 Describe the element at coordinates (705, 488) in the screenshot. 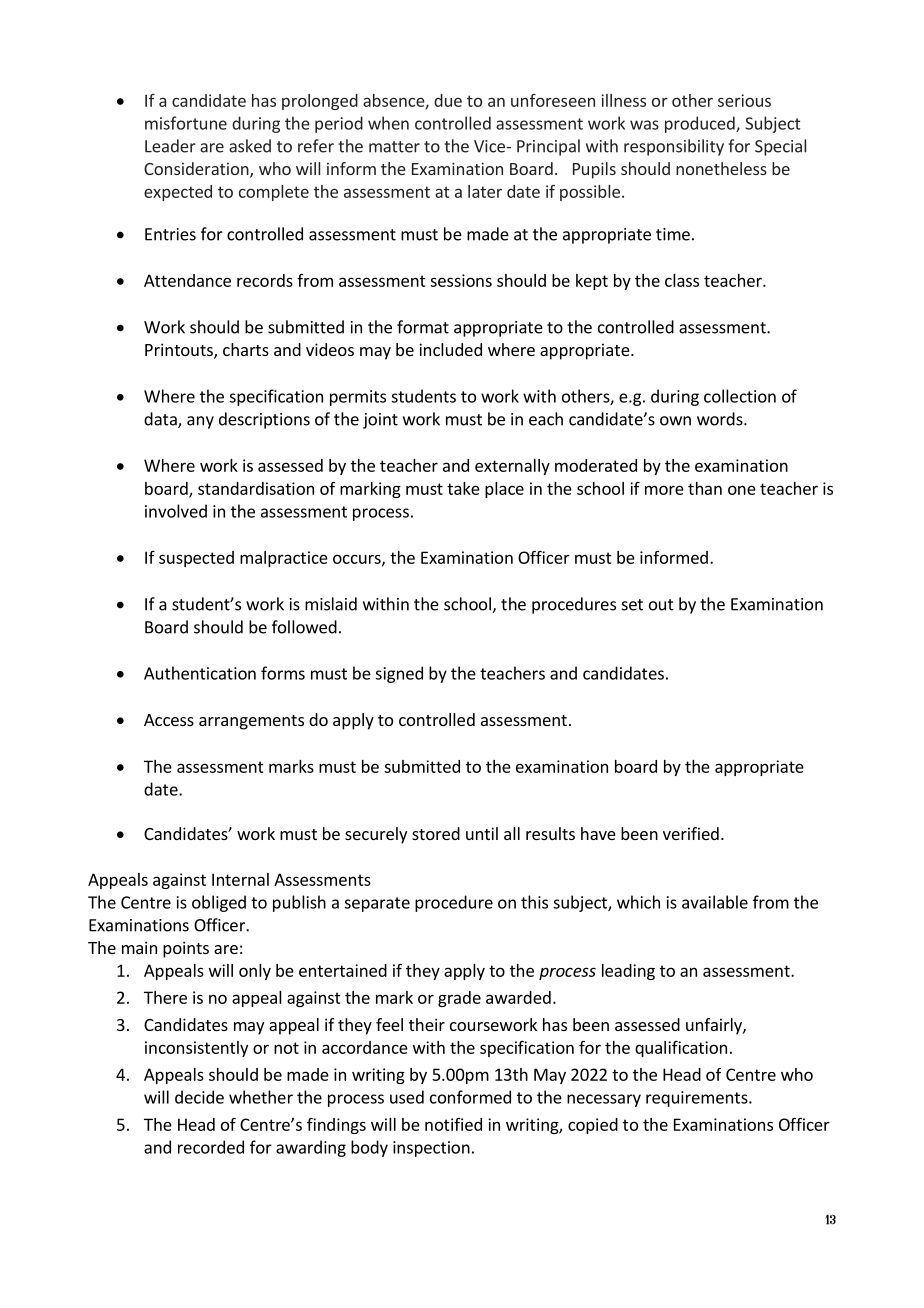

I see `than` at that location.
